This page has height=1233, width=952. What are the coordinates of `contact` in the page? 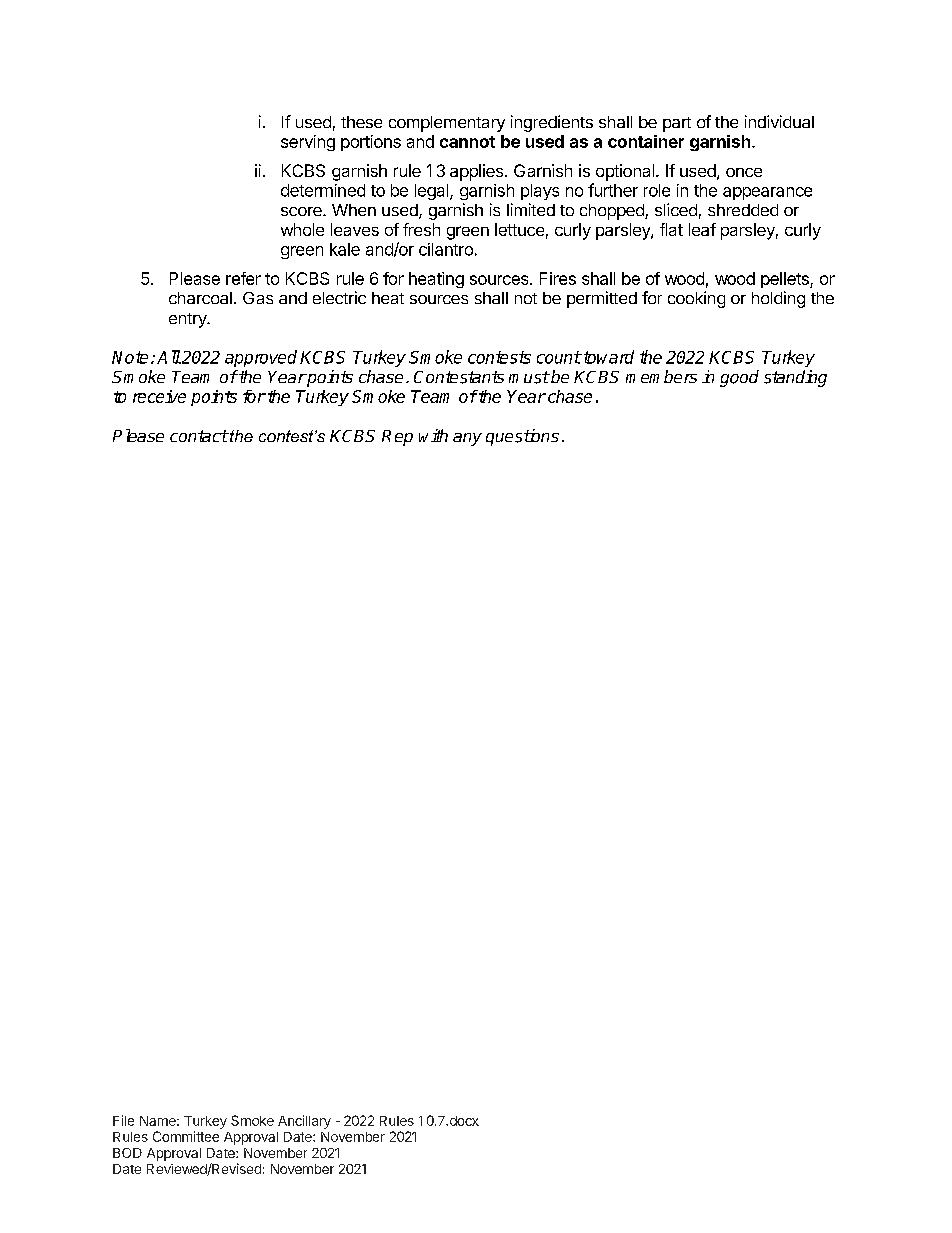 It's located at (199, 436).
